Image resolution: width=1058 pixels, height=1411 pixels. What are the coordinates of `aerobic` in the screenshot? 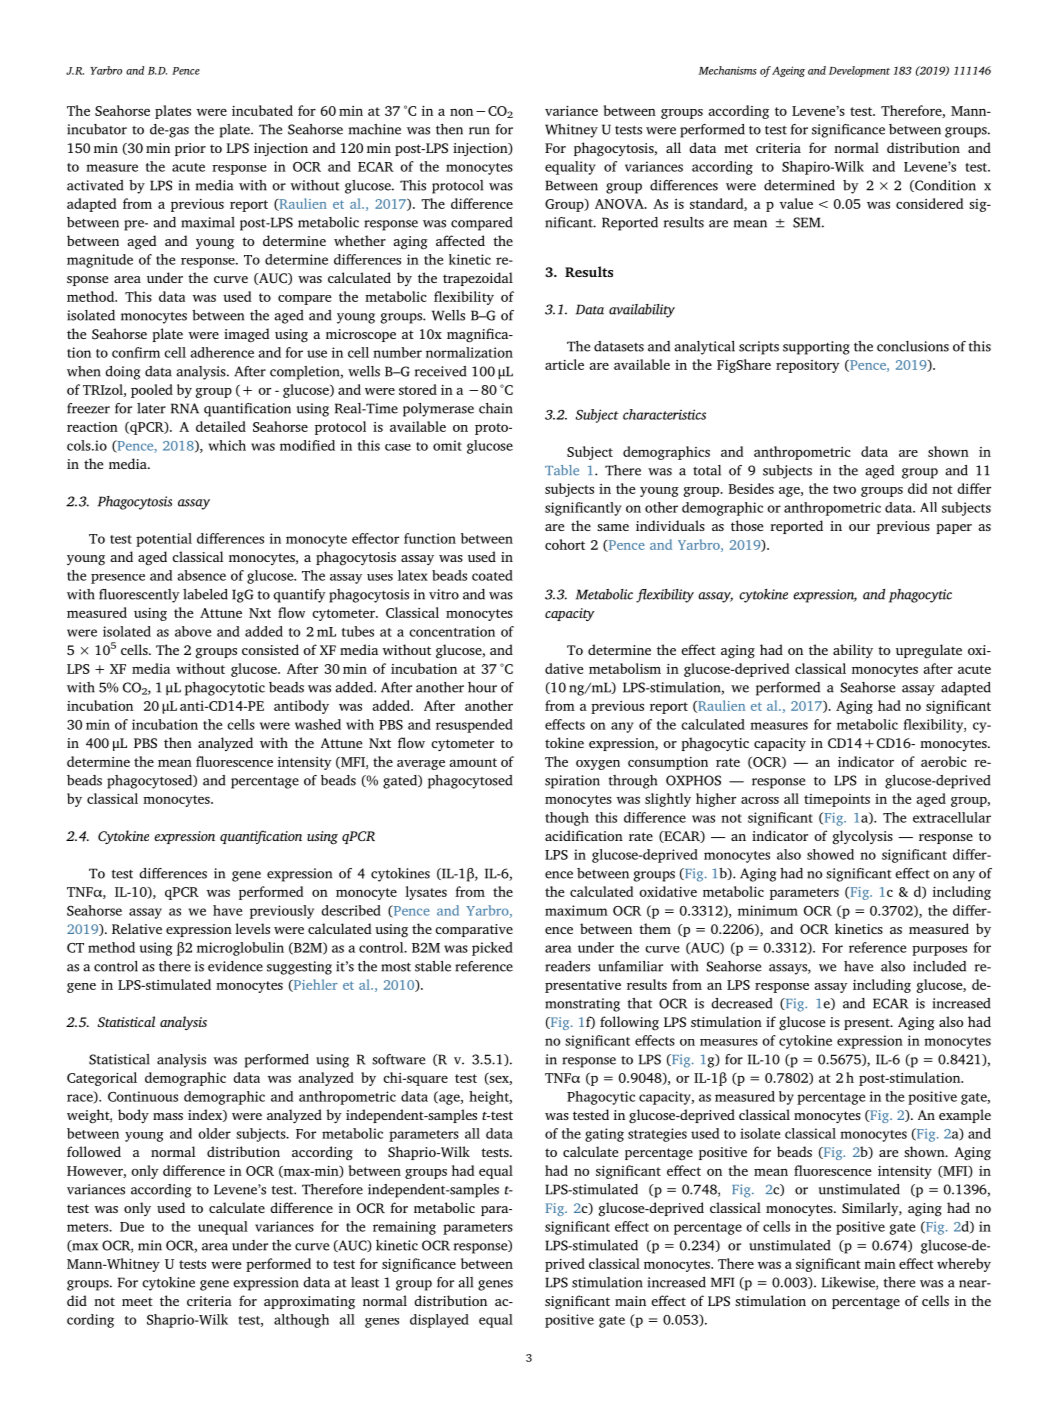 It's located at (943, 761).
